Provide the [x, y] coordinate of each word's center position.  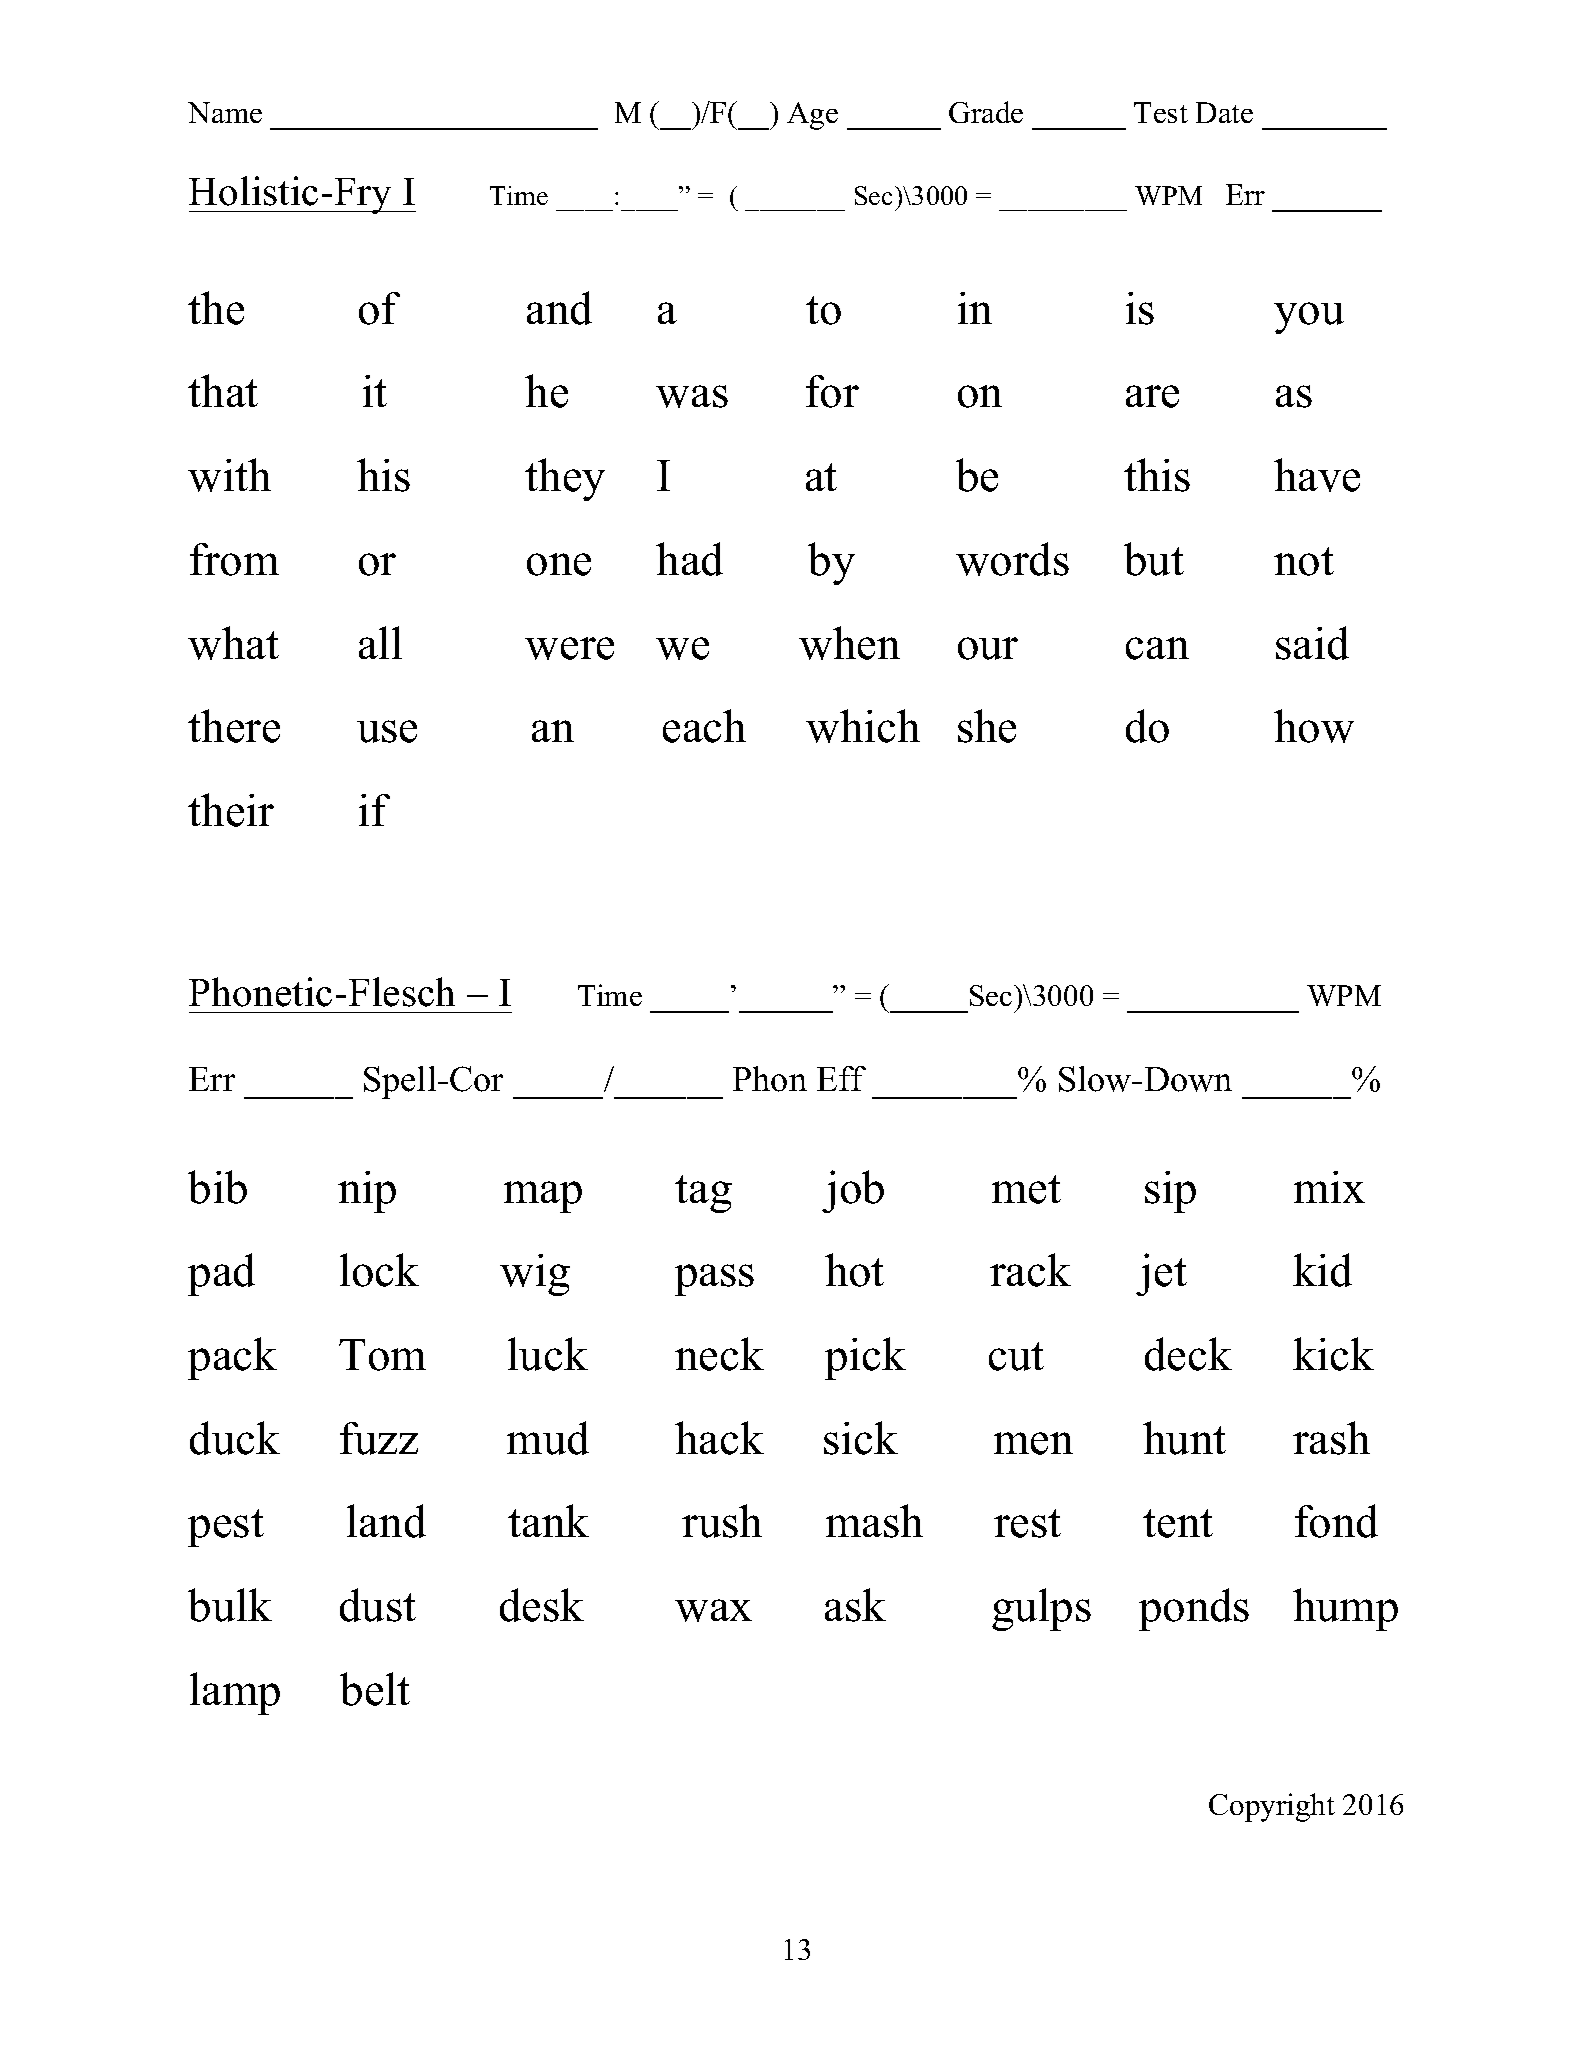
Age [812, 116]
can [1157, 648]
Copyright [1272, 1807]
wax [713, 1610]
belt [375, 1689]
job [853, 1191]
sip [1170, 1192]
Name [225, 112]
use [387, 731]
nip [367, 1192]
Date [1224, 112]
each [704, 726]
